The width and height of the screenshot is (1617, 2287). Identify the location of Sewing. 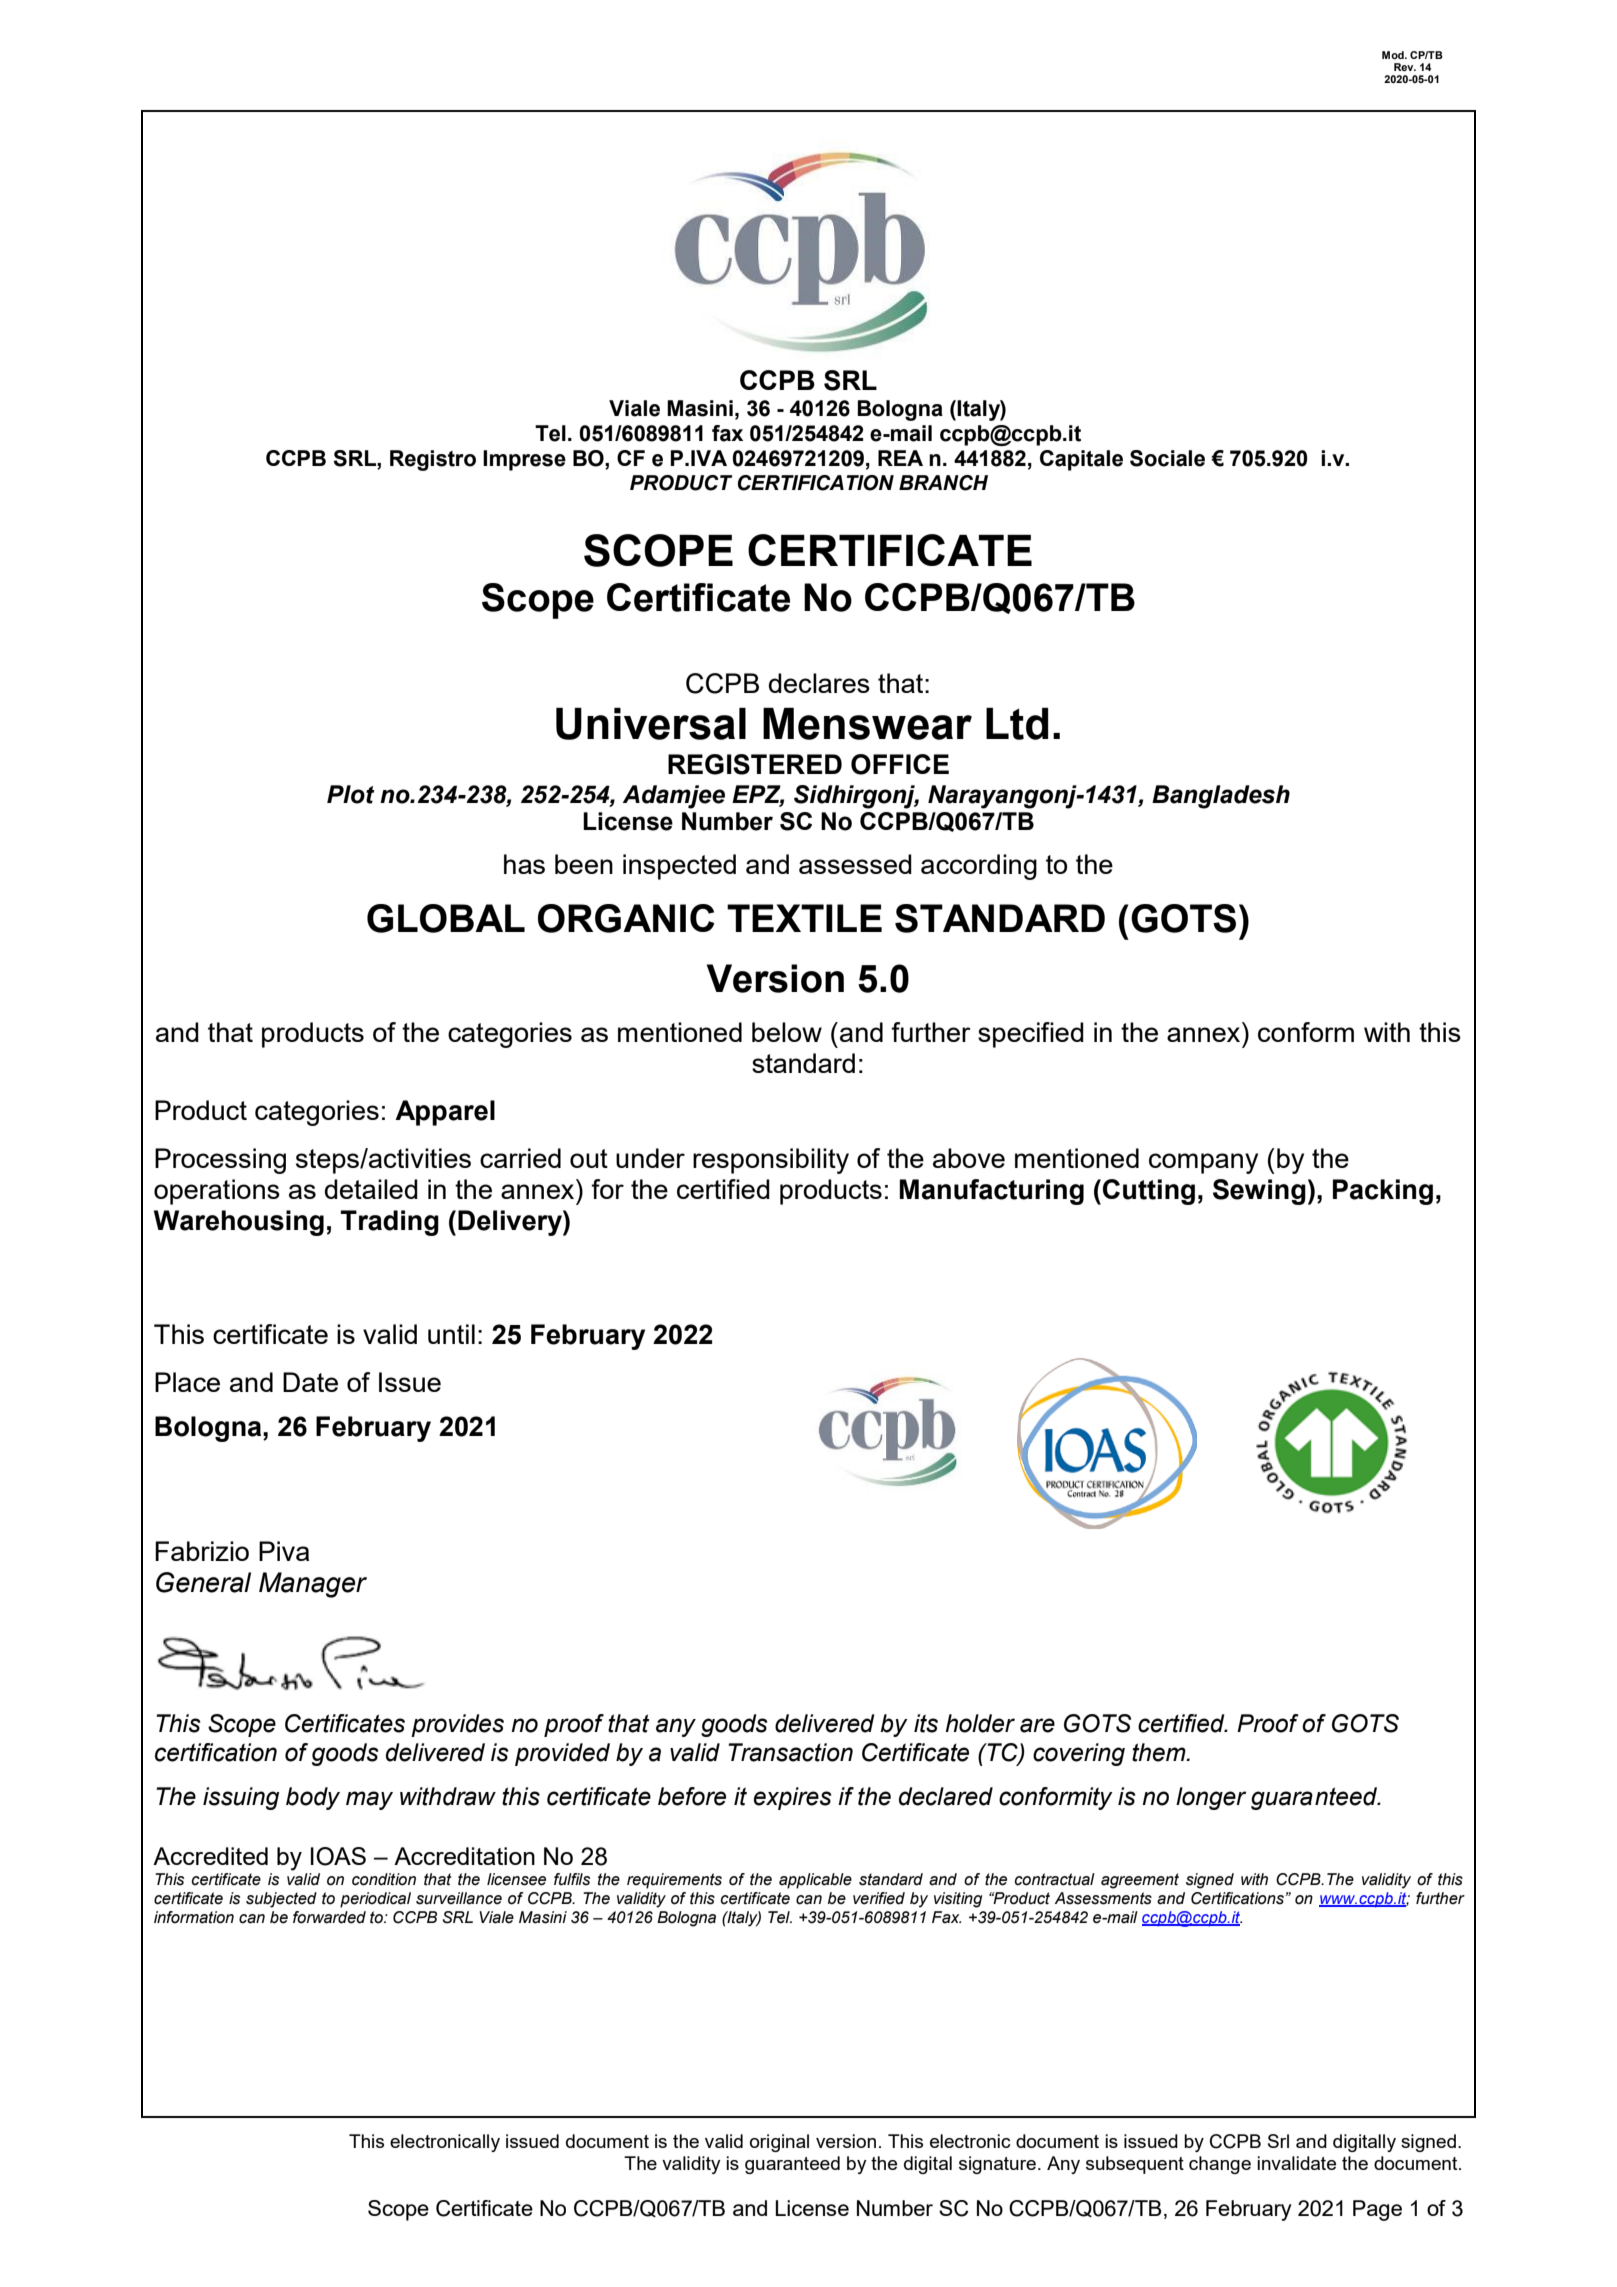
(1259, 1192).
